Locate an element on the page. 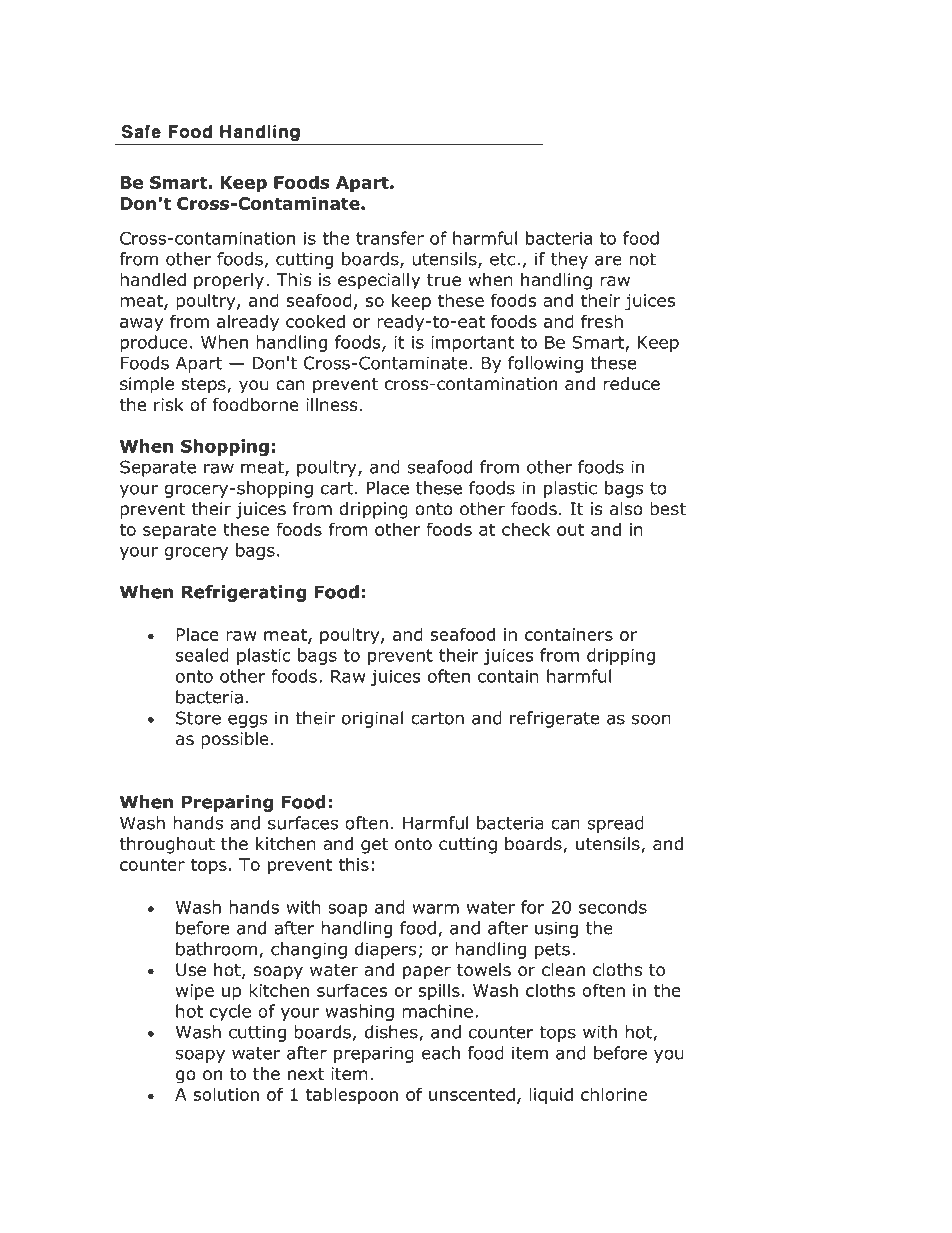 The height and width of the page is (1233, 952). each is located at coordinates (441, 1053).
